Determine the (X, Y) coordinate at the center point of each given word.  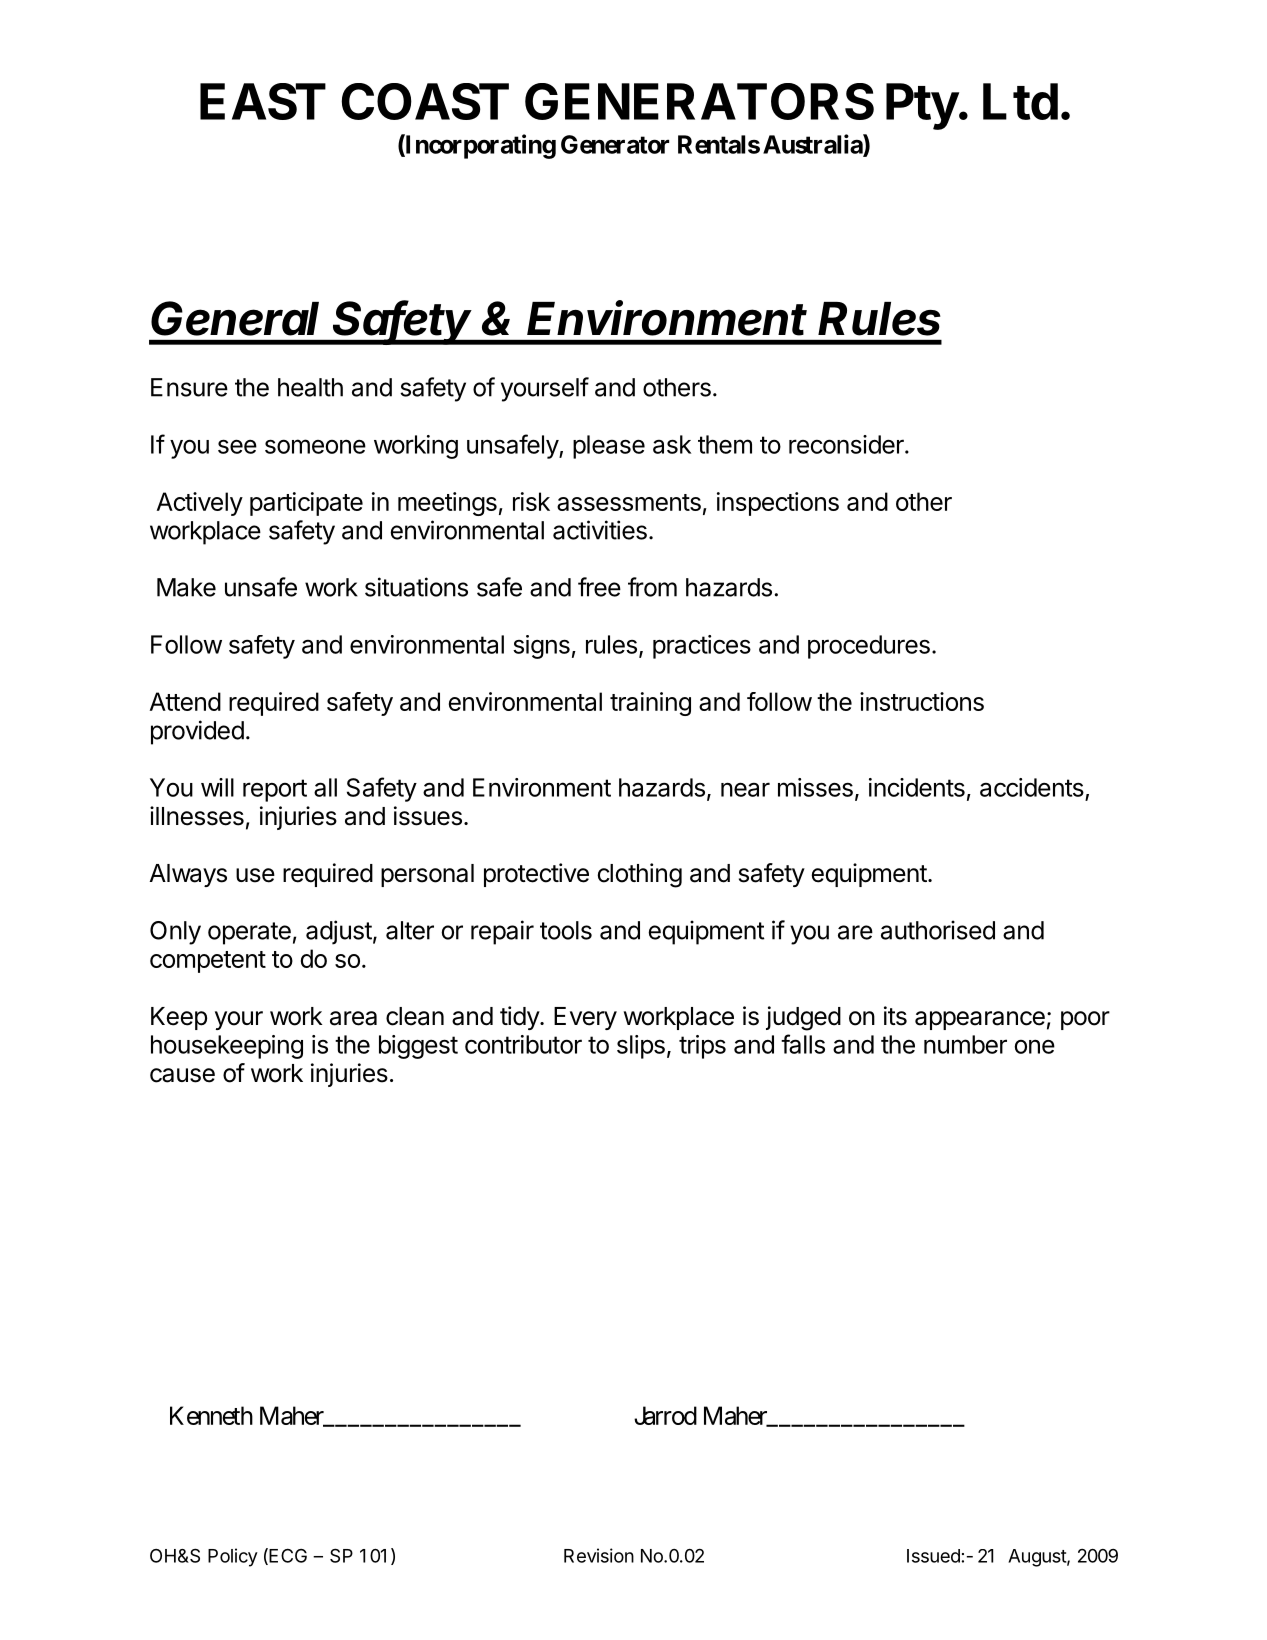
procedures (869, 647)
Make (186, 587)
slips (641, 1047)
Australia (813, 145)
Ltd (1020, 101)
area (353, 1018)
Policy (233, 1557)
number (965, 1044)
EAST (263, 101)
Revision (599, 1555)
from (652, 587)
